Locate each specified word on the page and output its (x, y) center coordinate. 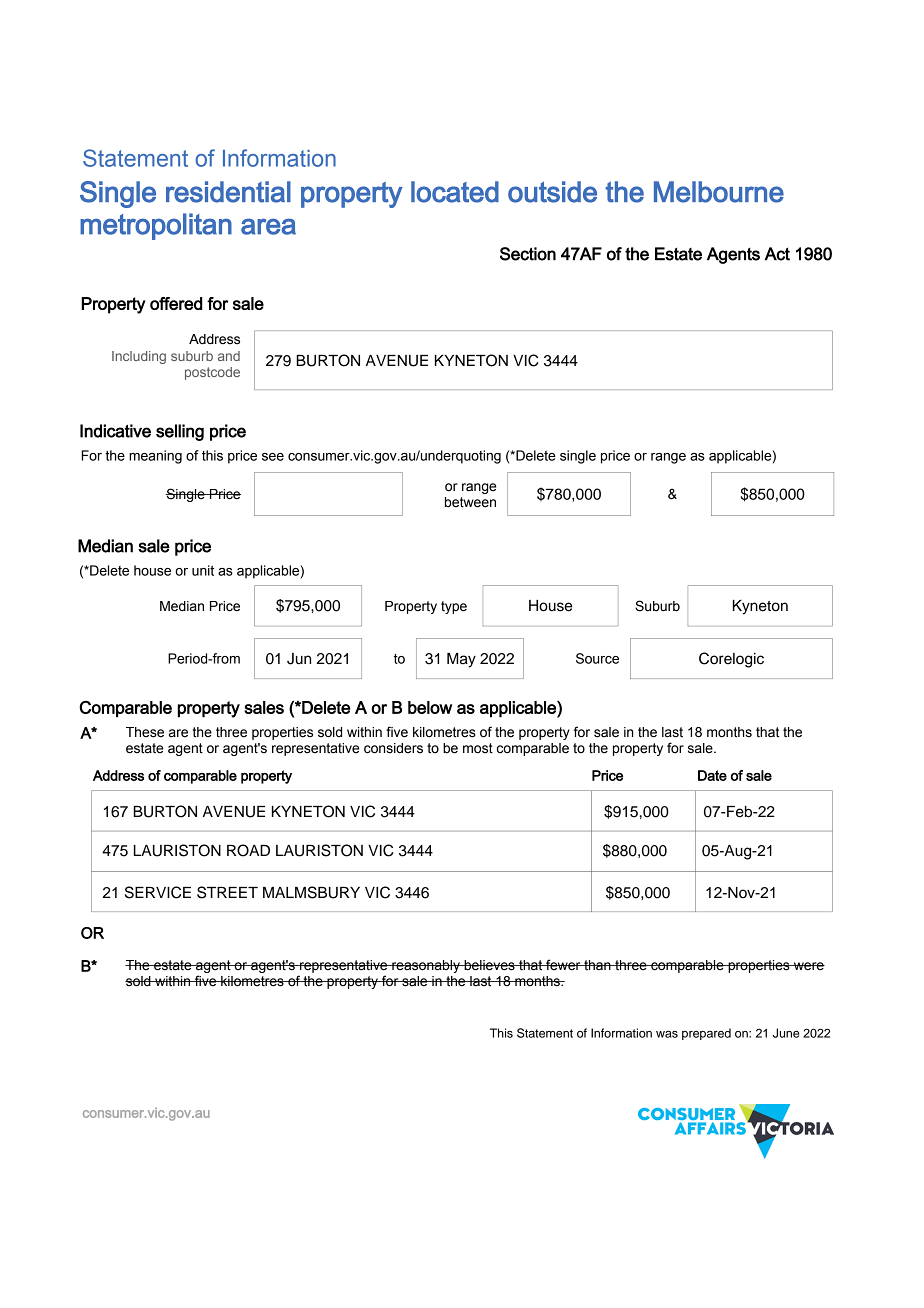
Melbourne (719, 192)
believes (489, 965)
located (455, 192)
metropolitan (156, 226)
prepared (706, 1034)
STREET (227, 892)
